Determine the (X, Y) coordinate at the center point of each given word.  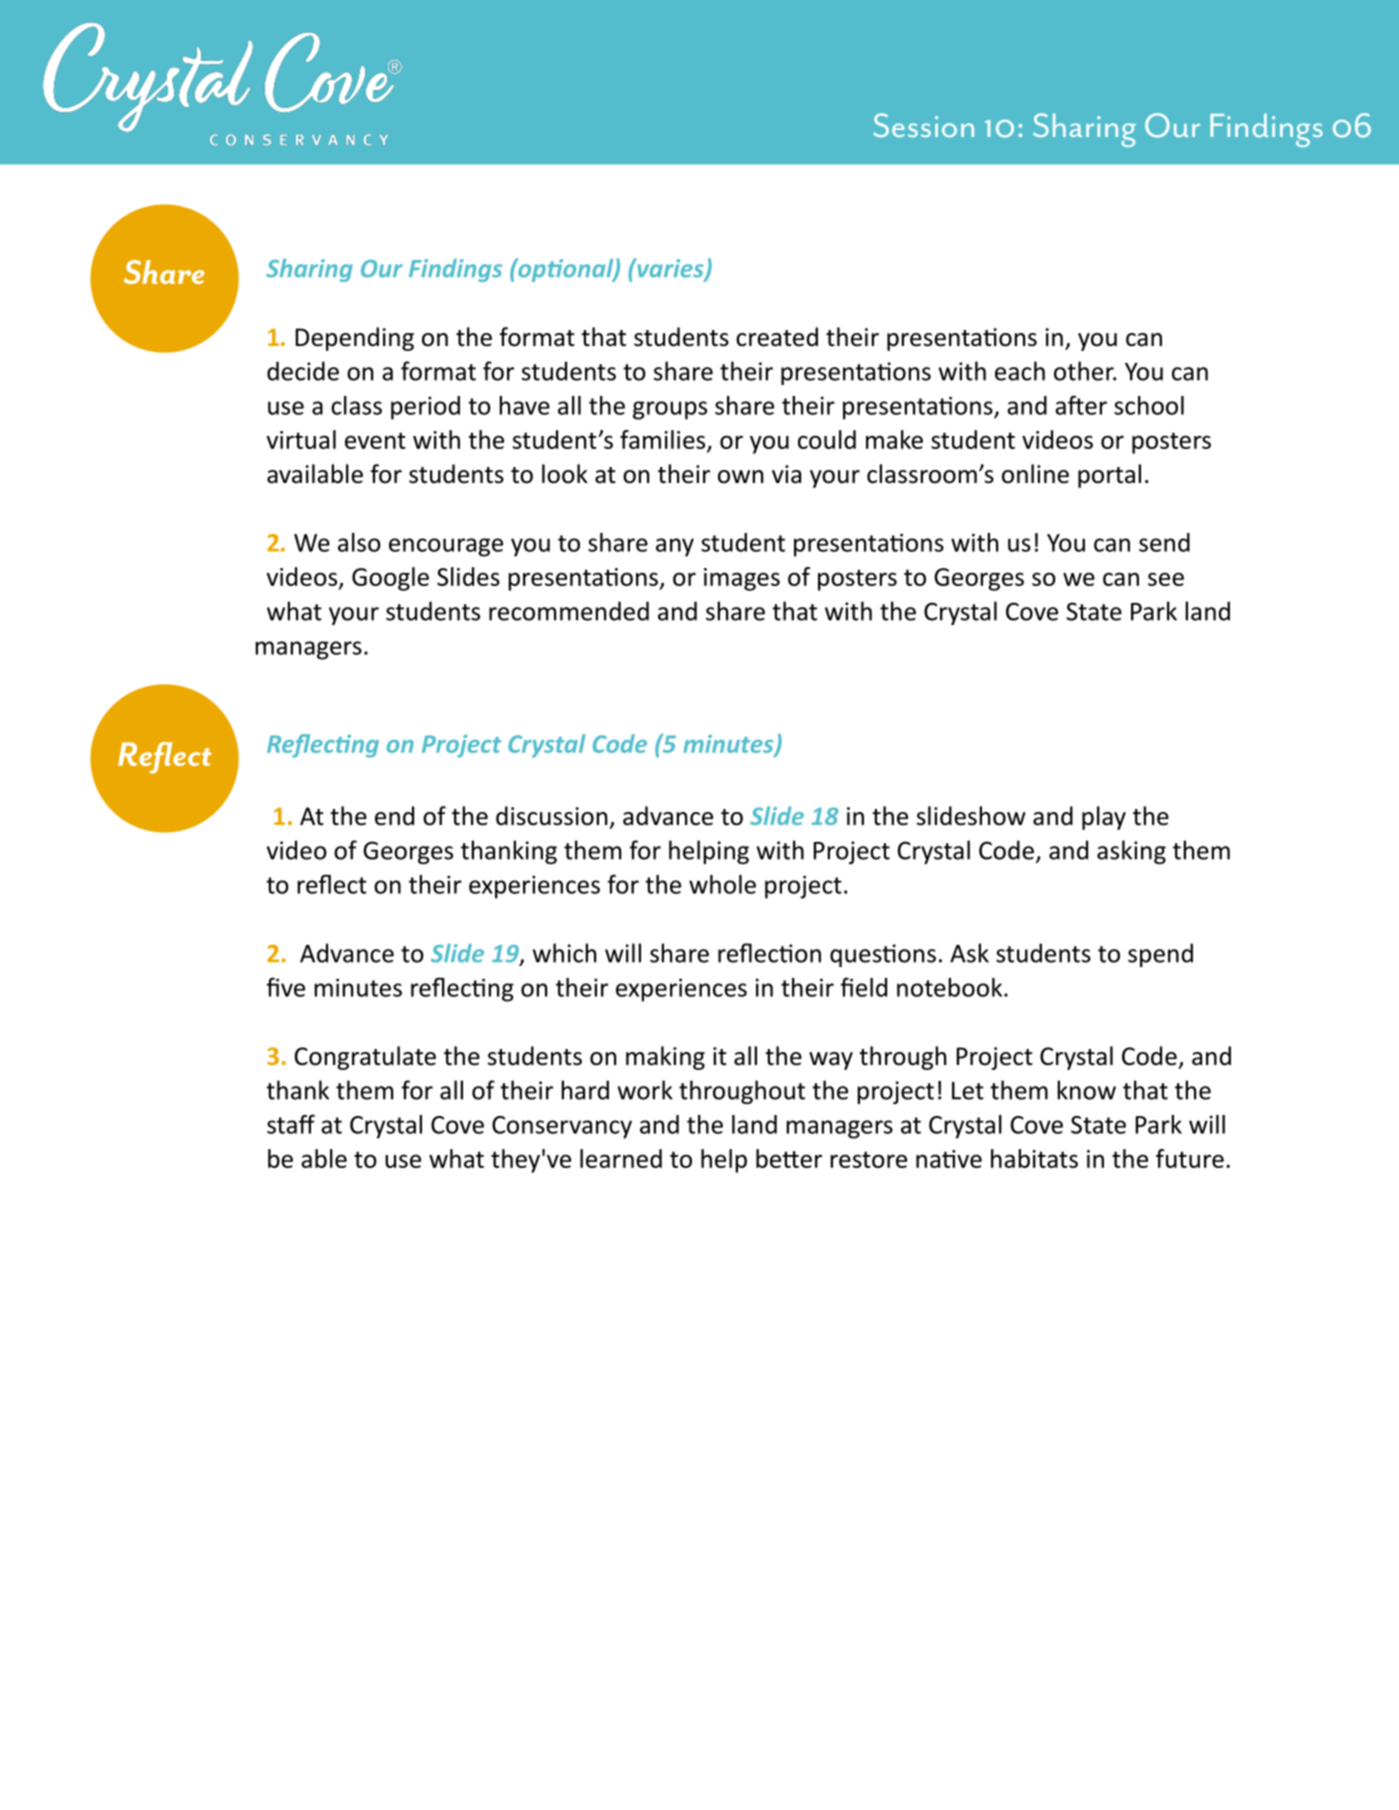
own (740, 477)
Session (924, 125)
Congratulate (365, 1058)
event (375, 440)
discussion (551, 816)
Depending (354, 339)
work (645, 1090)
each (1020, 371)
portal (1109, 476)
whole (722, 884)
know (1086, 1090)
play (1104, 818)
